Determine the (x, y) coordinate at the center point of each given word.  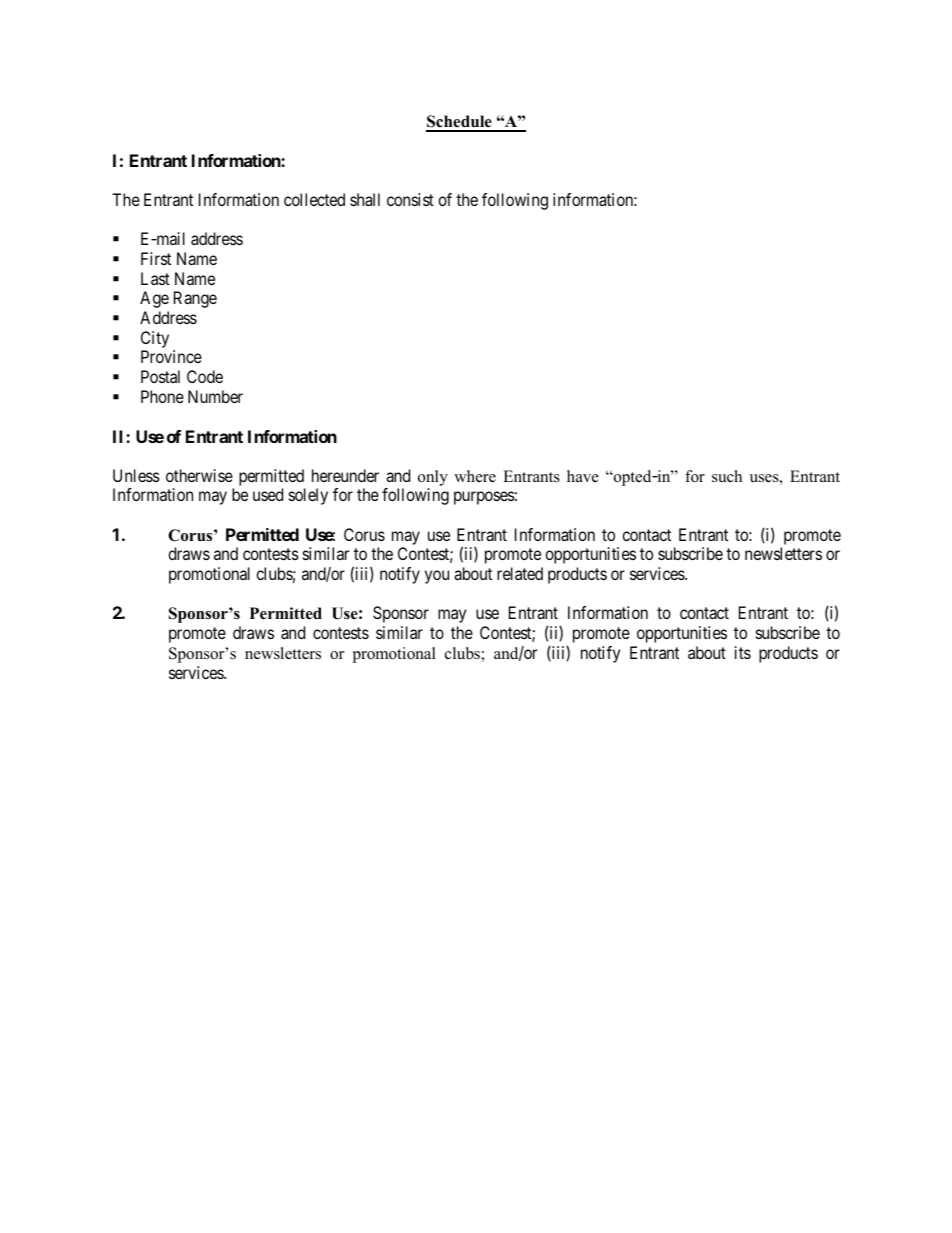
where (475, 476)
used (268, 494)
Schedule (460, 123)
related (520, 573)
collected (314, 199)
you (437, 577)
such (727, 476)
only (433, 478)
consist (410, 199)
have (583, 476)
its (743, 652)
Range (195, 299)
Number (215, 396)
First (156, 258)
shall (365, 199)
